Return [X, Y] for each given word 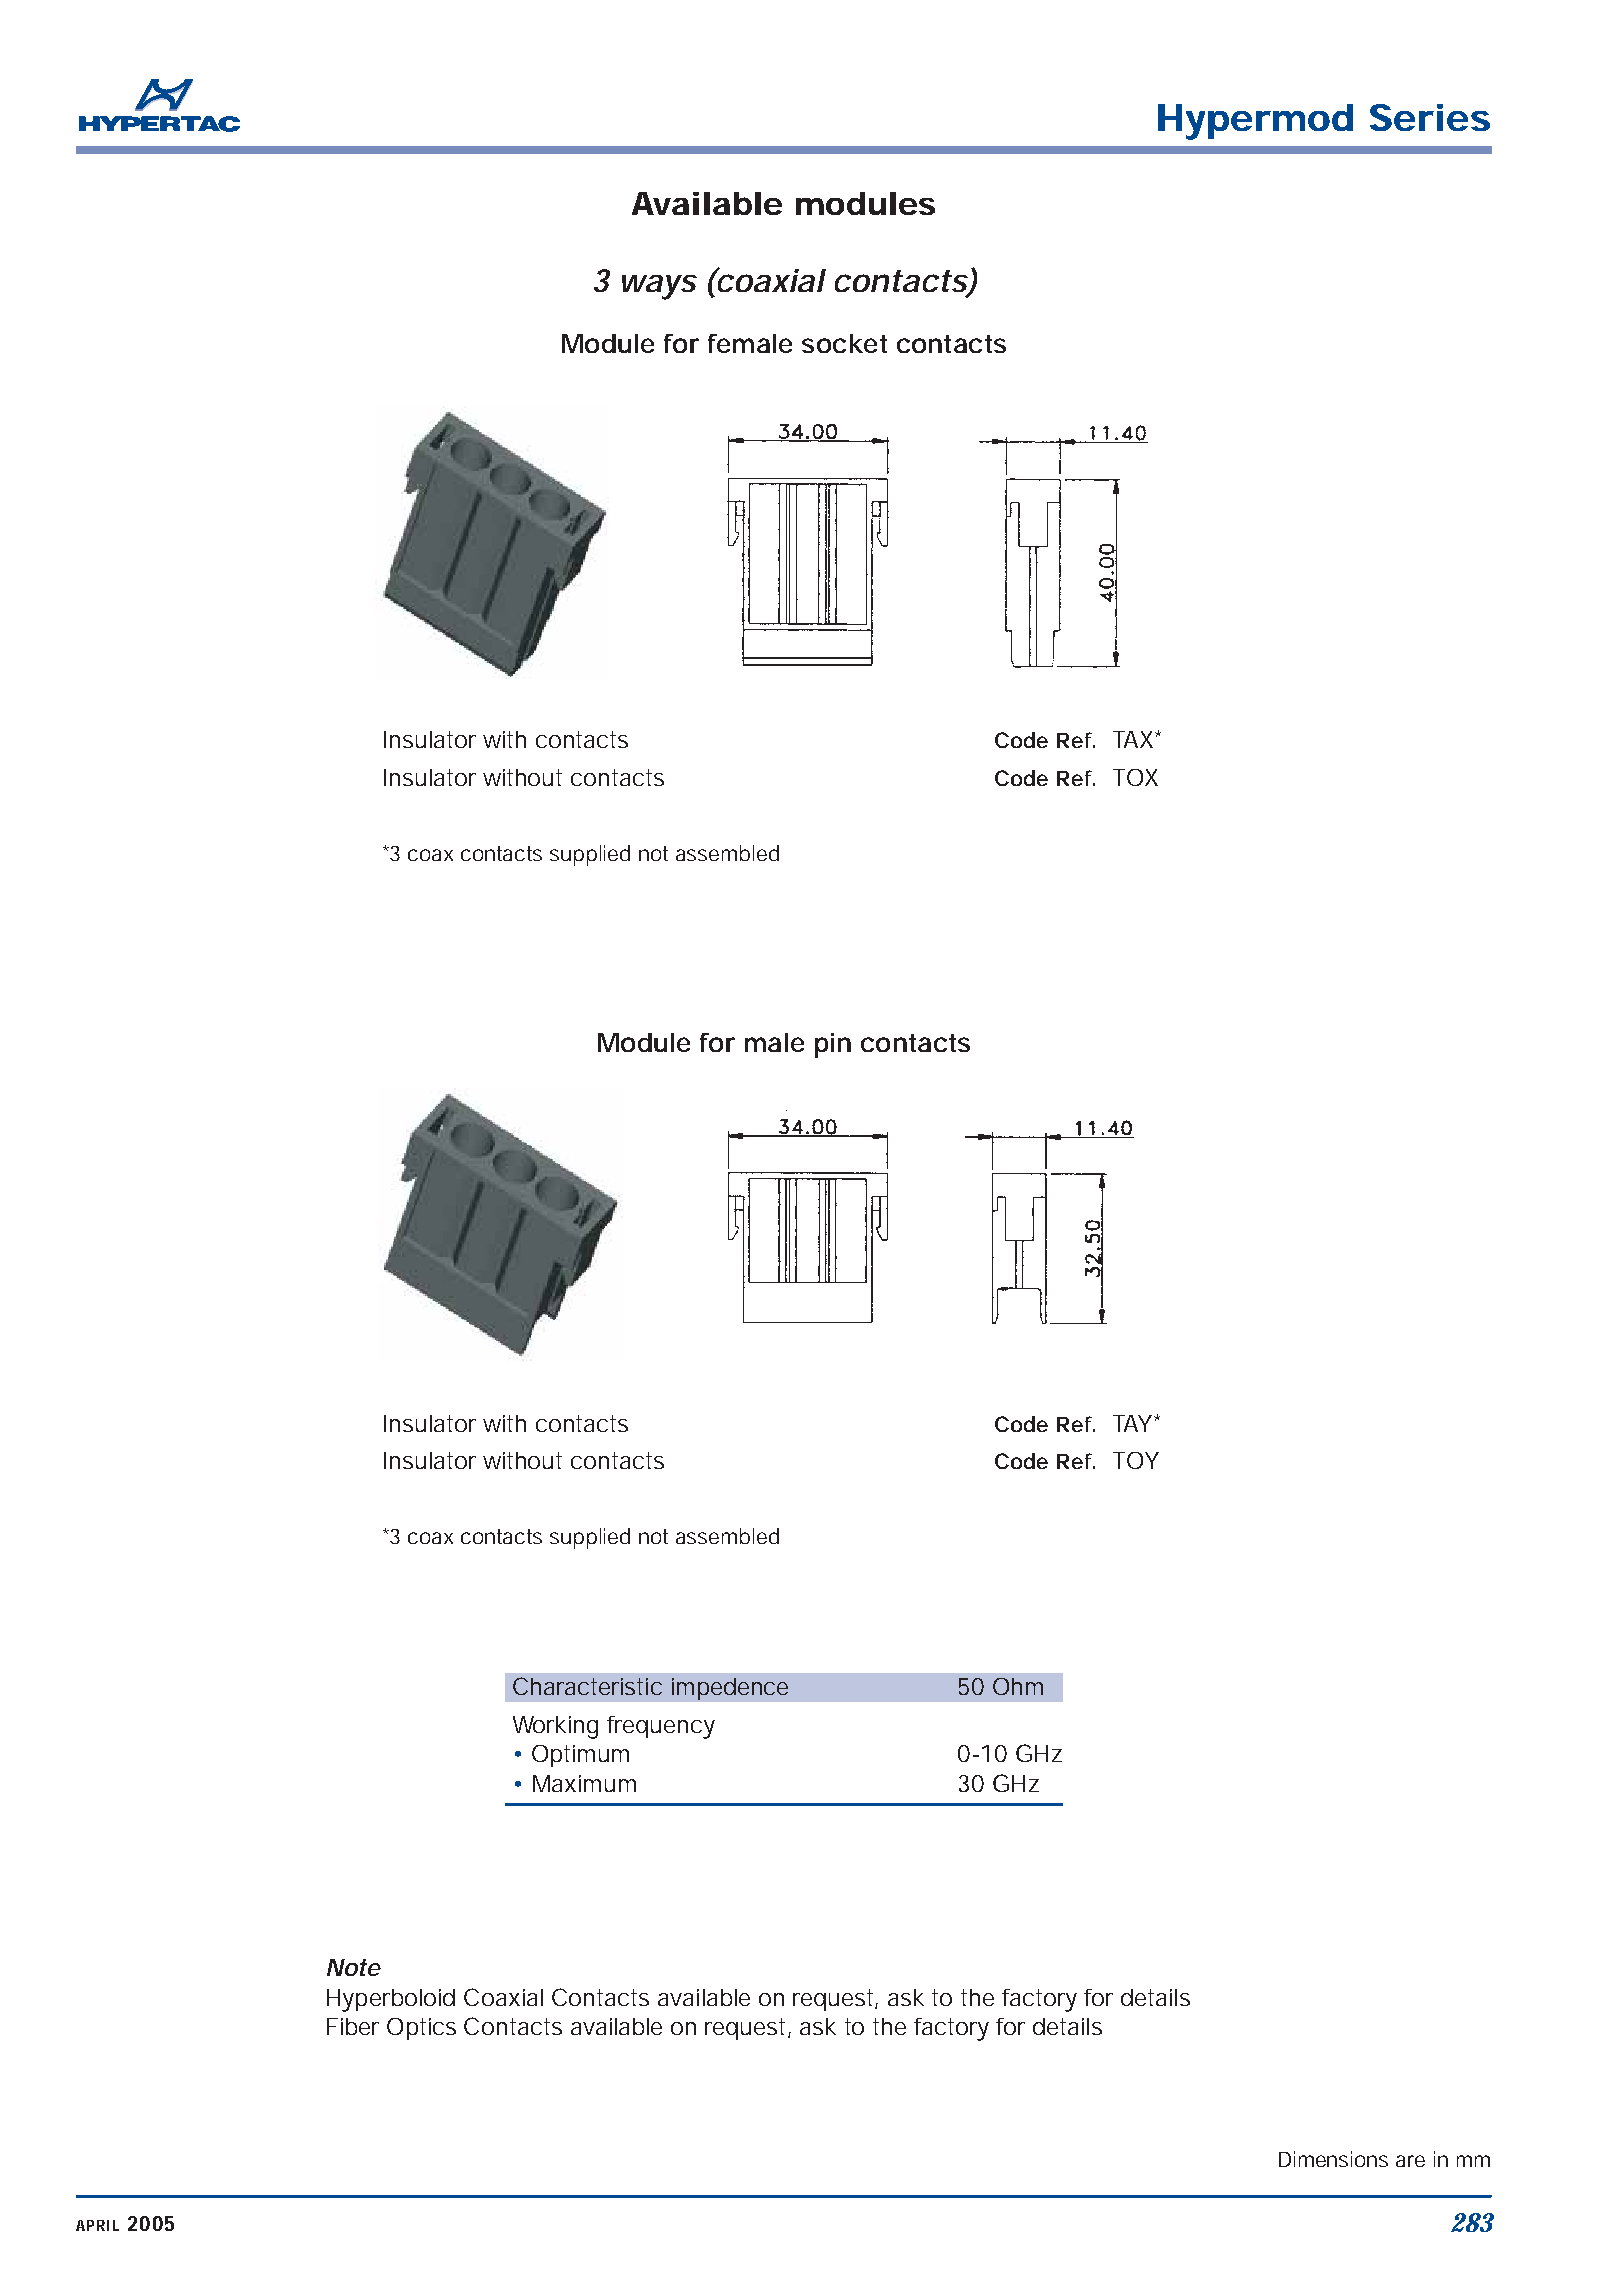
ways [659, 287]
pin [833, 1045]
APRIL [97, 2225]
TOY [1136, 1460]
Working [555, 1727]
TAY [1132, 1423]
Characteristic [587, 1686]
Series [1430, 117]
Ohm [1018, 1686]
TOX [1135, 777]
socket [844, 343]
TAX [1134, 739]
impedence [730, 1689]
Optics [421, 2029]
